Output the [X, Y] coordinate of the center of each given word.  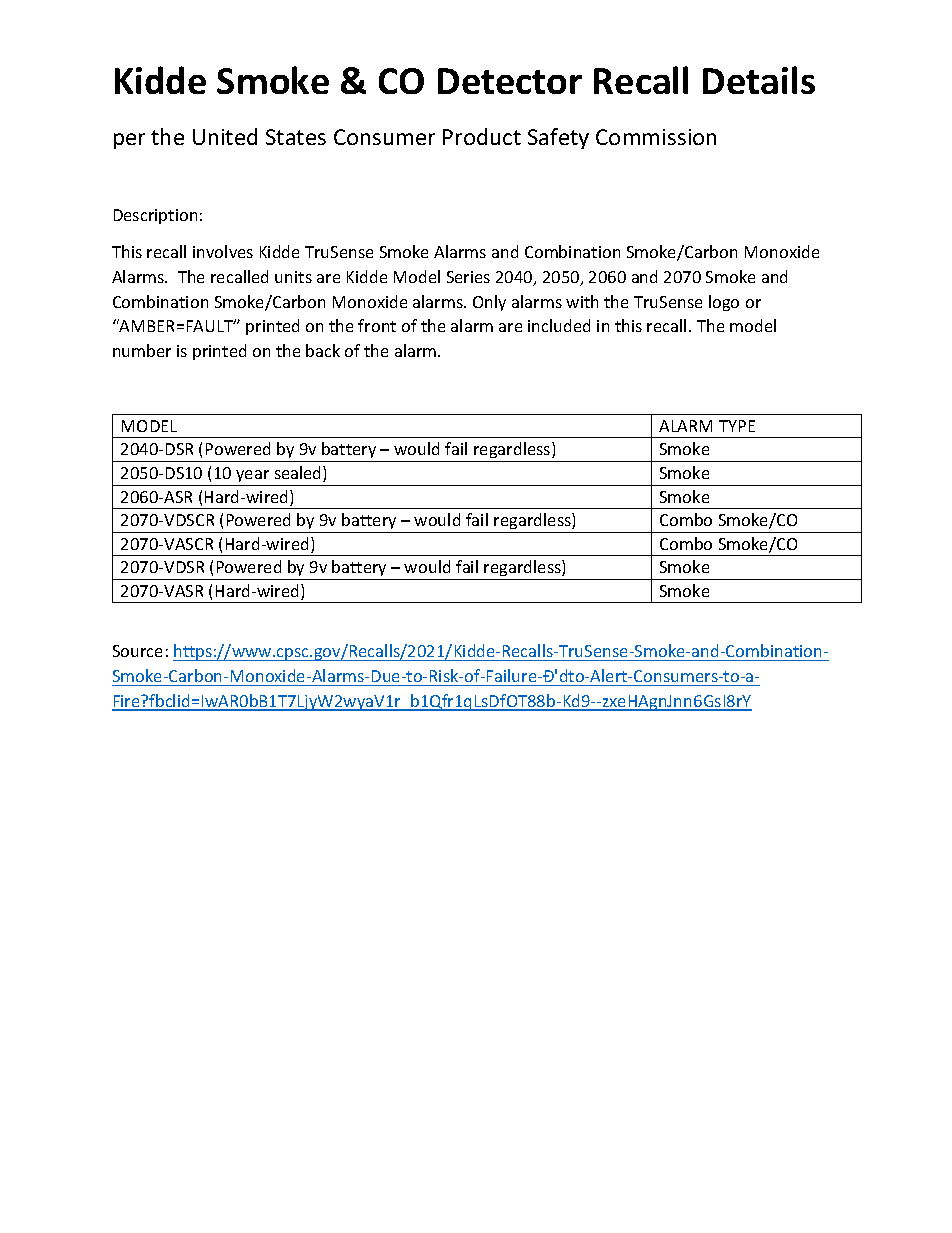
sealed [299, 474]
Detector [510, 81]
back [323, 350]
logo [724, 303]
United [225, 136]
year [252, 476]
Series [468, 277]
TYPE [737, 426]
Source [137, 651]
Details [759, 80]
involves [223, 251]
